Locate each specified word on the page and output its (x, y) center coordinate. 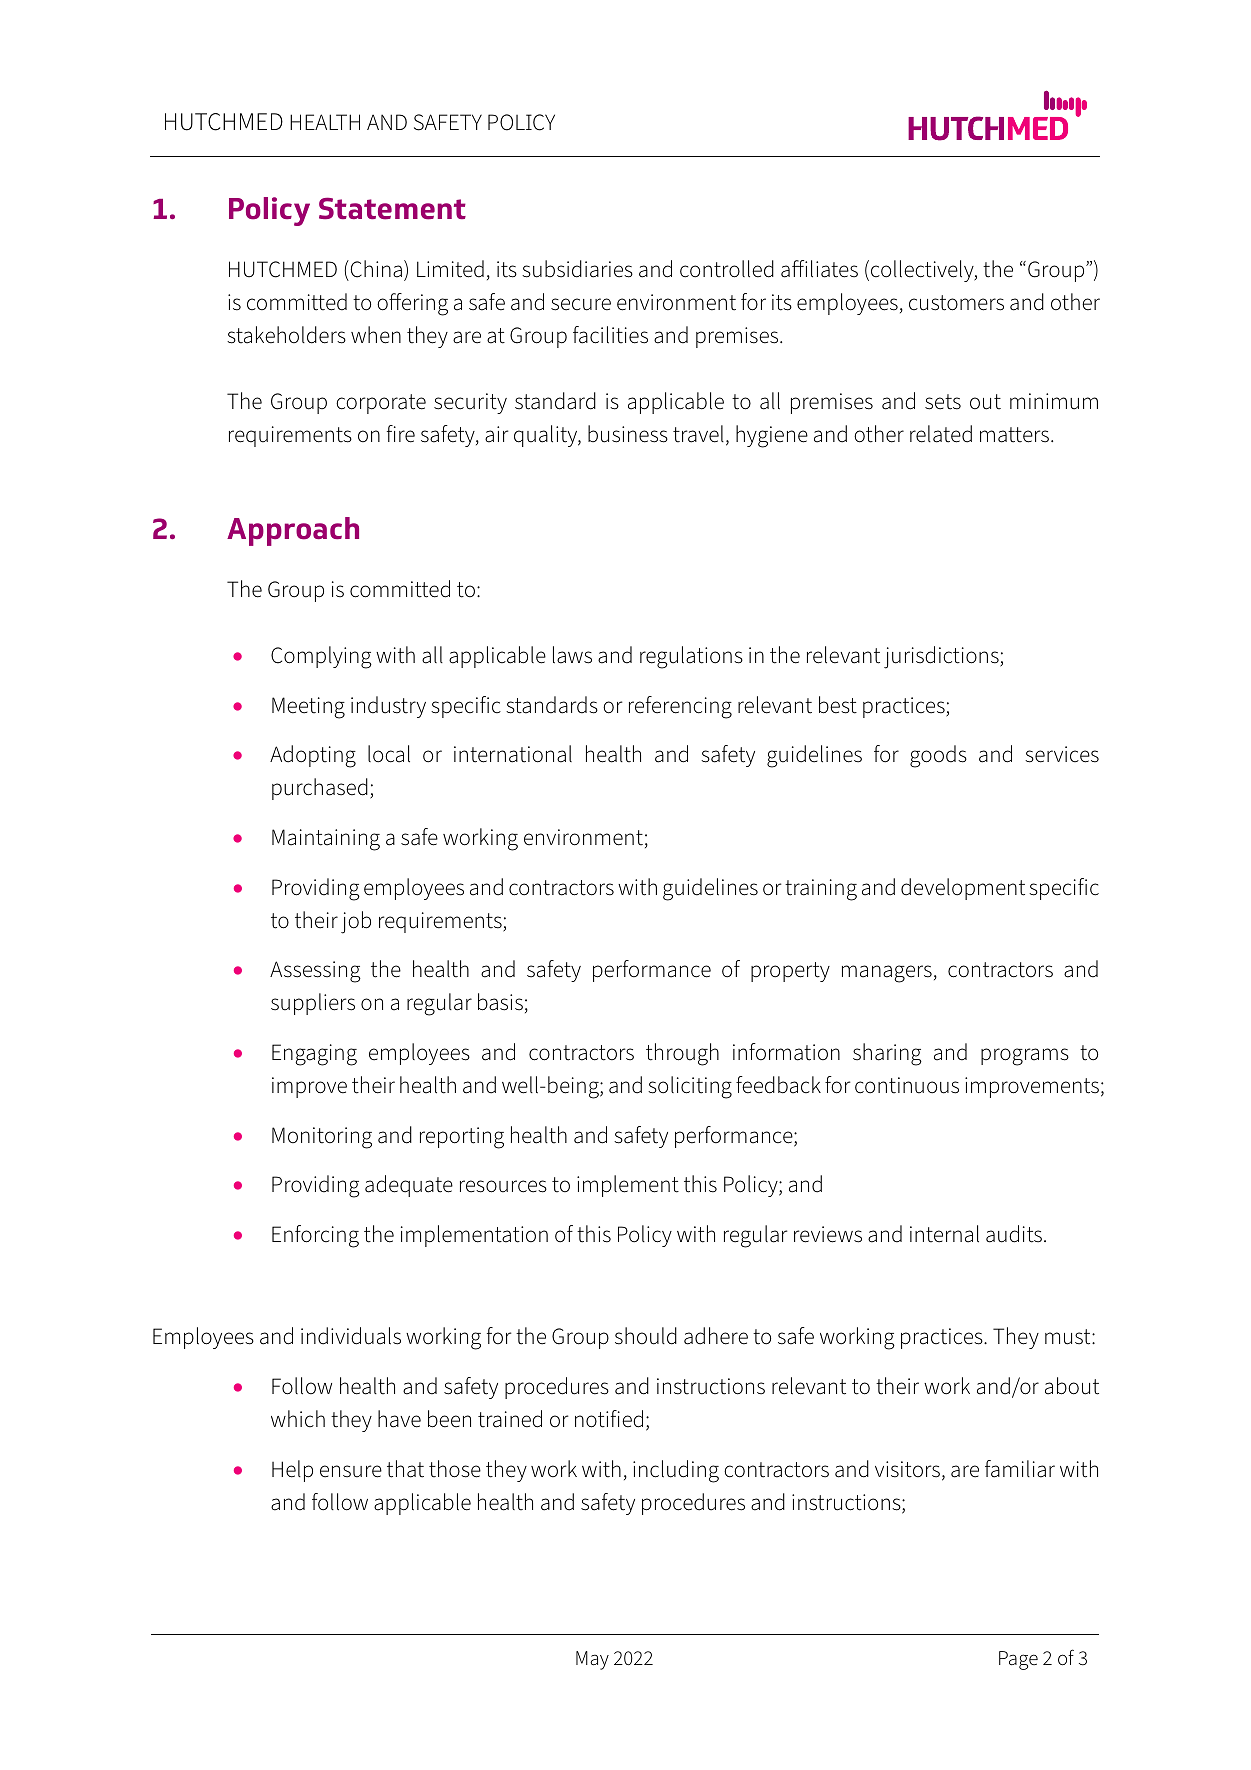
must (1069, 1337)
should (646, 1336)
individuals (351, 1336)
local (389, 754)
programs (1025, 1057)
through (682, 1054)
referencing (680, 707)
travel (698, 434)
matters (1014, 435)
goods (938, 756)
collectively (923, 271)
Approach (293, 531)
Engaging (314, 1055)
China (375, 269)
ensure (351, 1471)
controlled (727, 269)
